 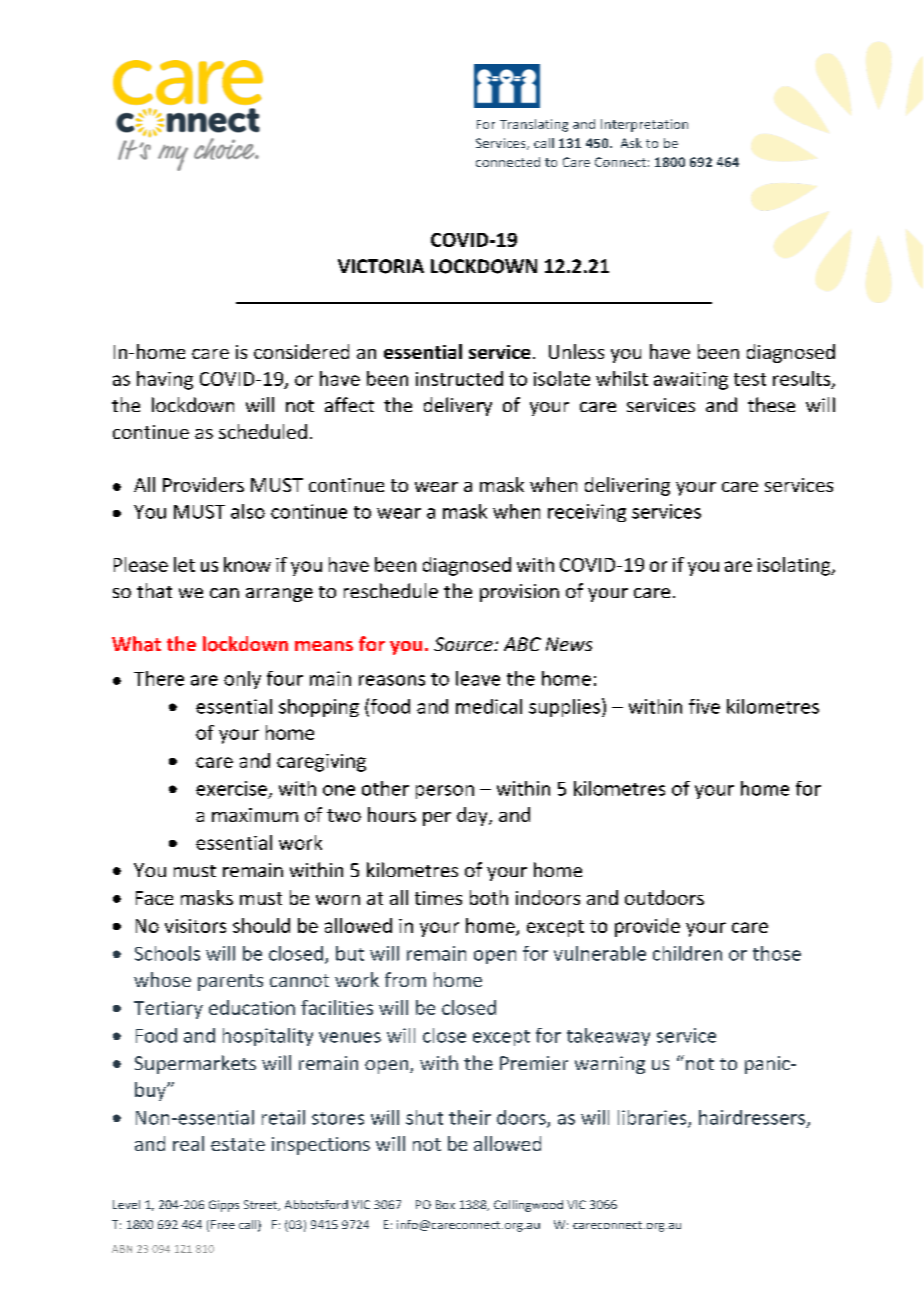 What do you see at coordinates (478, 678) in the image?
I see `leave` at bounding box center [478, 678].
